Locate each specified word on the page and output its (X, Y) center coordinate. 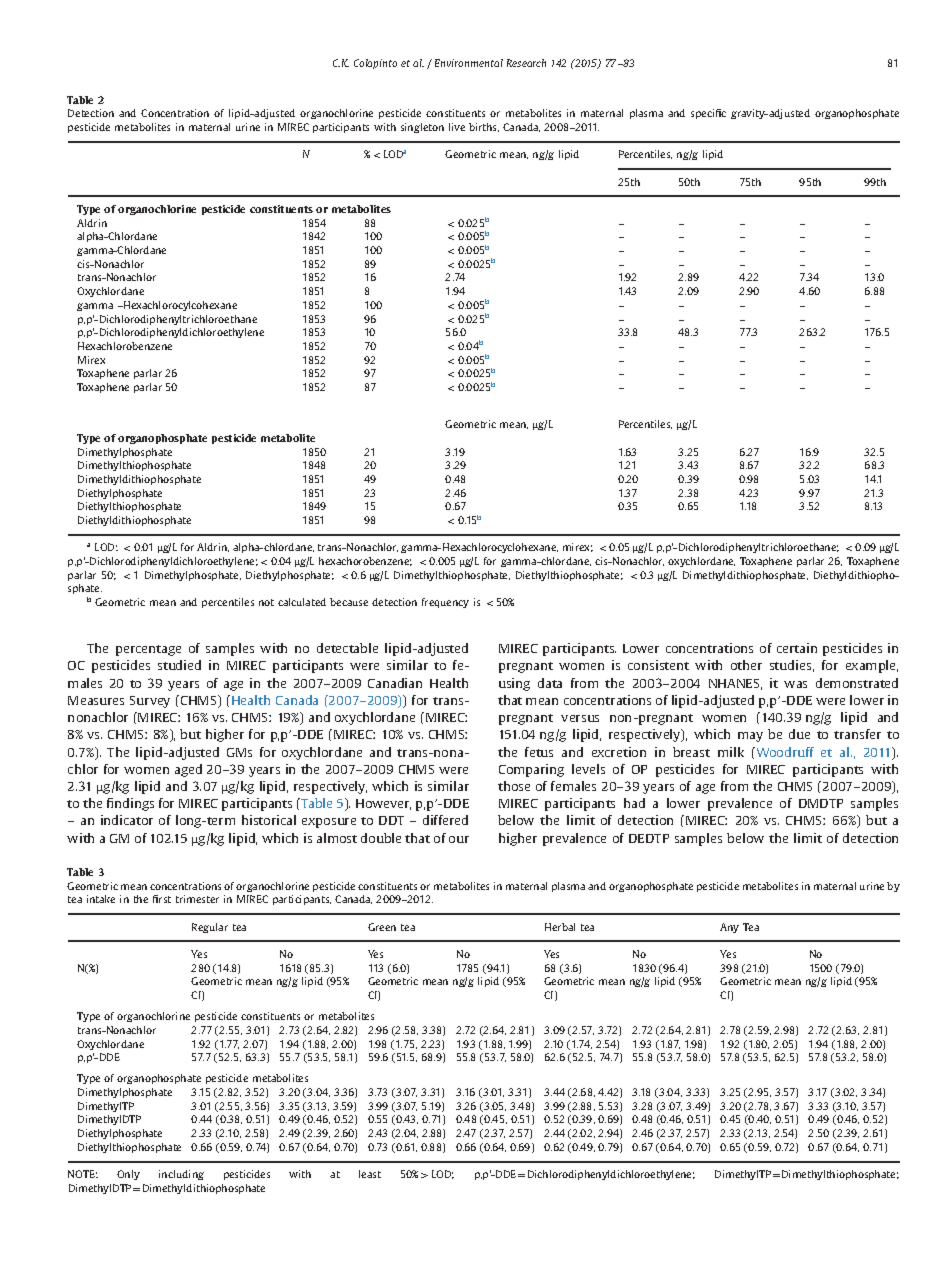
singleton (422, 128)
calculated (302, 602)
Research (526, 63)
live (457, 127)
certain (797, 648)
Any (729, 928)
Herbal (560, 927)
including (181, 1175)
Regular (210, 928)
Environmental (469, 63)
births (484, 127)
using (514, 684)
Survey (150, 702)
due (799, 734)
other (746, 665)
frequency (445, 603)
